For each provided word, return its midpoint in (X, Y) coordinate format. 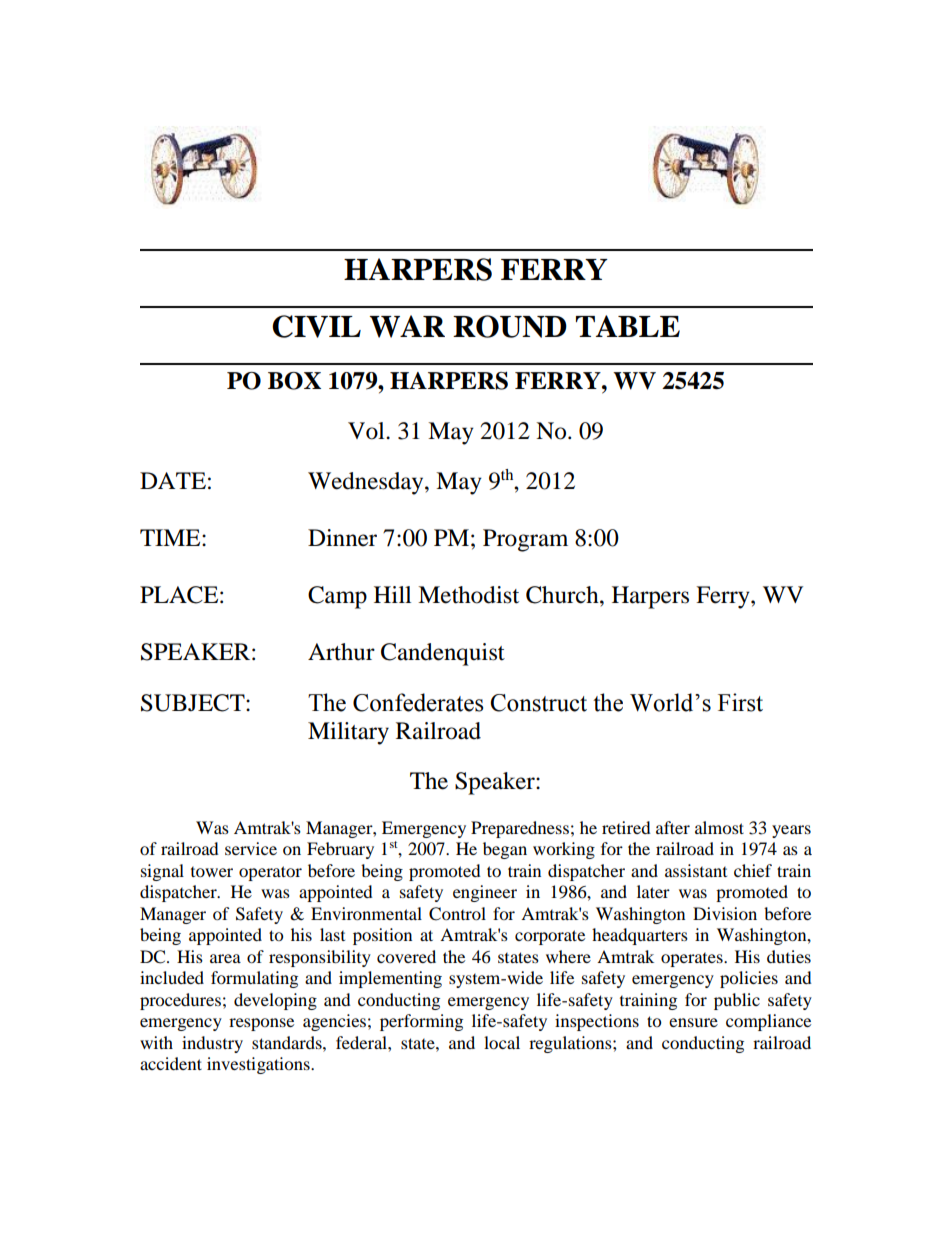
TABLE (628, 326)
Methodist (468, 595)
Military (348, 733)
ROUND (510, 326)
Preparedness (520, 829)
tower (212, 872)
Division (725, 913)
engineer (485, 893)
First (740, 702)
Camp (337, 597)
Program (525, 540)
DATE (173, 480)
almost (719, 827)
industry (212, 1044)
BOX (294, 381)
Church (563, 595)
